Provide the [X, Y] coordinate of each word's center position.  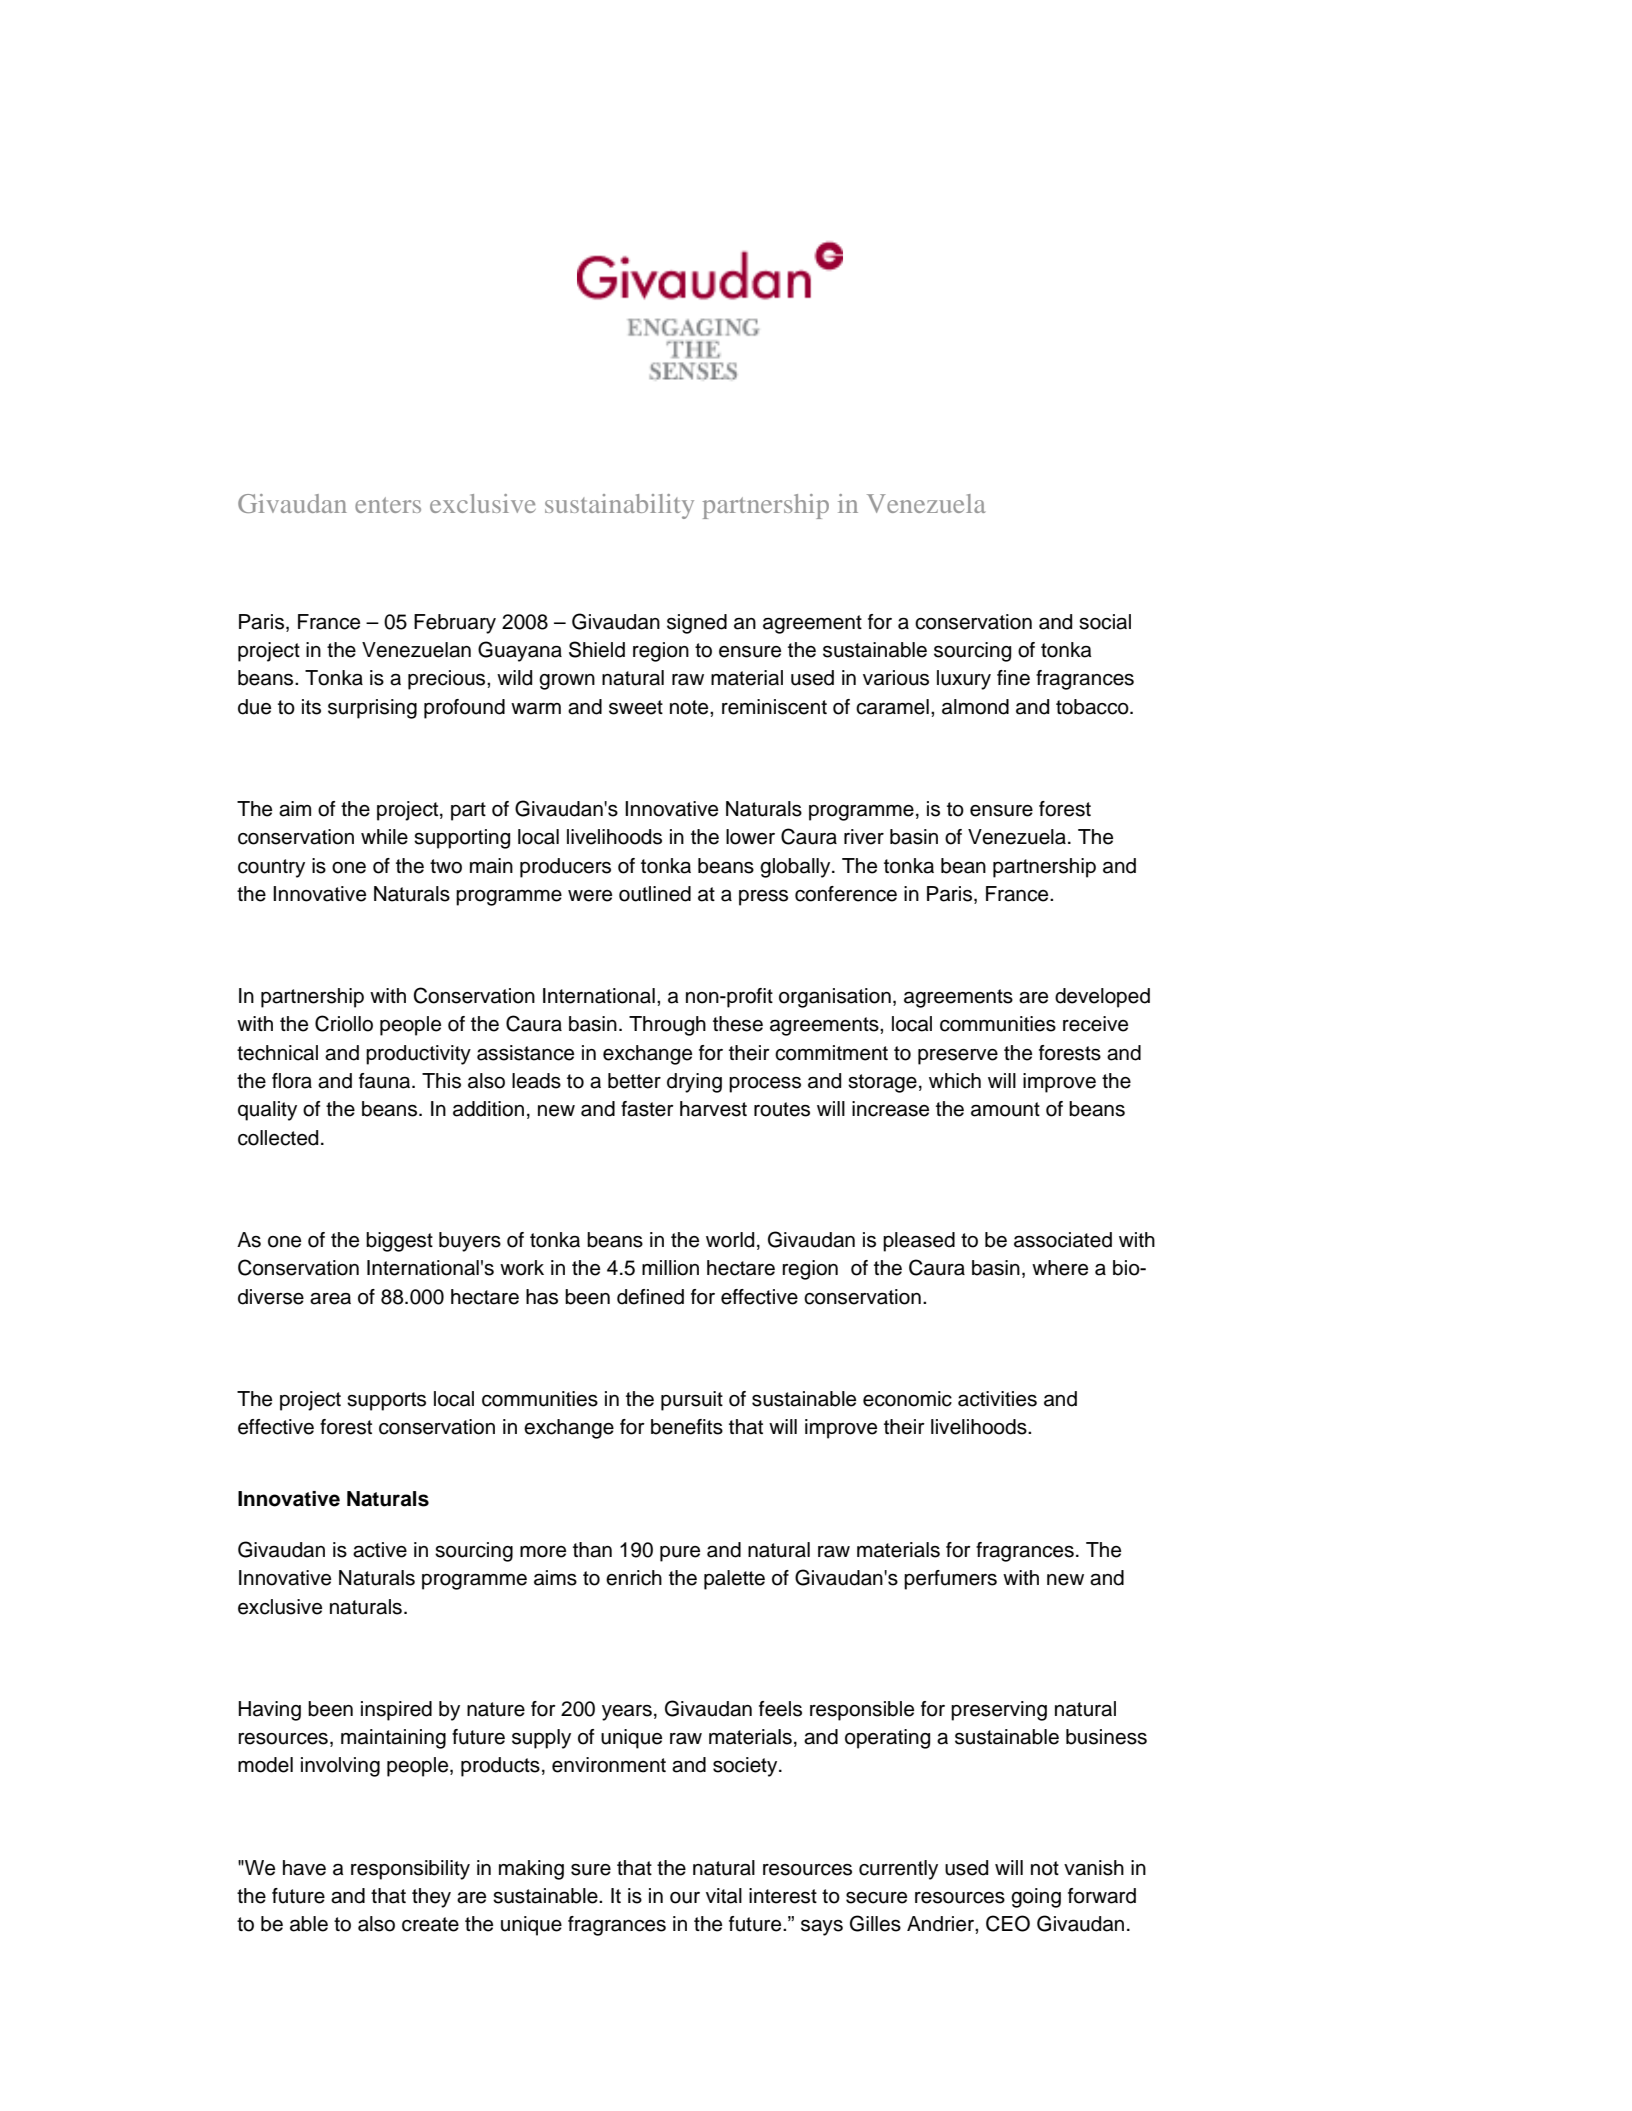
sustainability [619, 506]
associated [1063, 1240]
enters [388, 505]
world [730, 1240]
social [1105, 622]
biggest [399, 1242]
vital [724, 1896]
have [304, 1868]
